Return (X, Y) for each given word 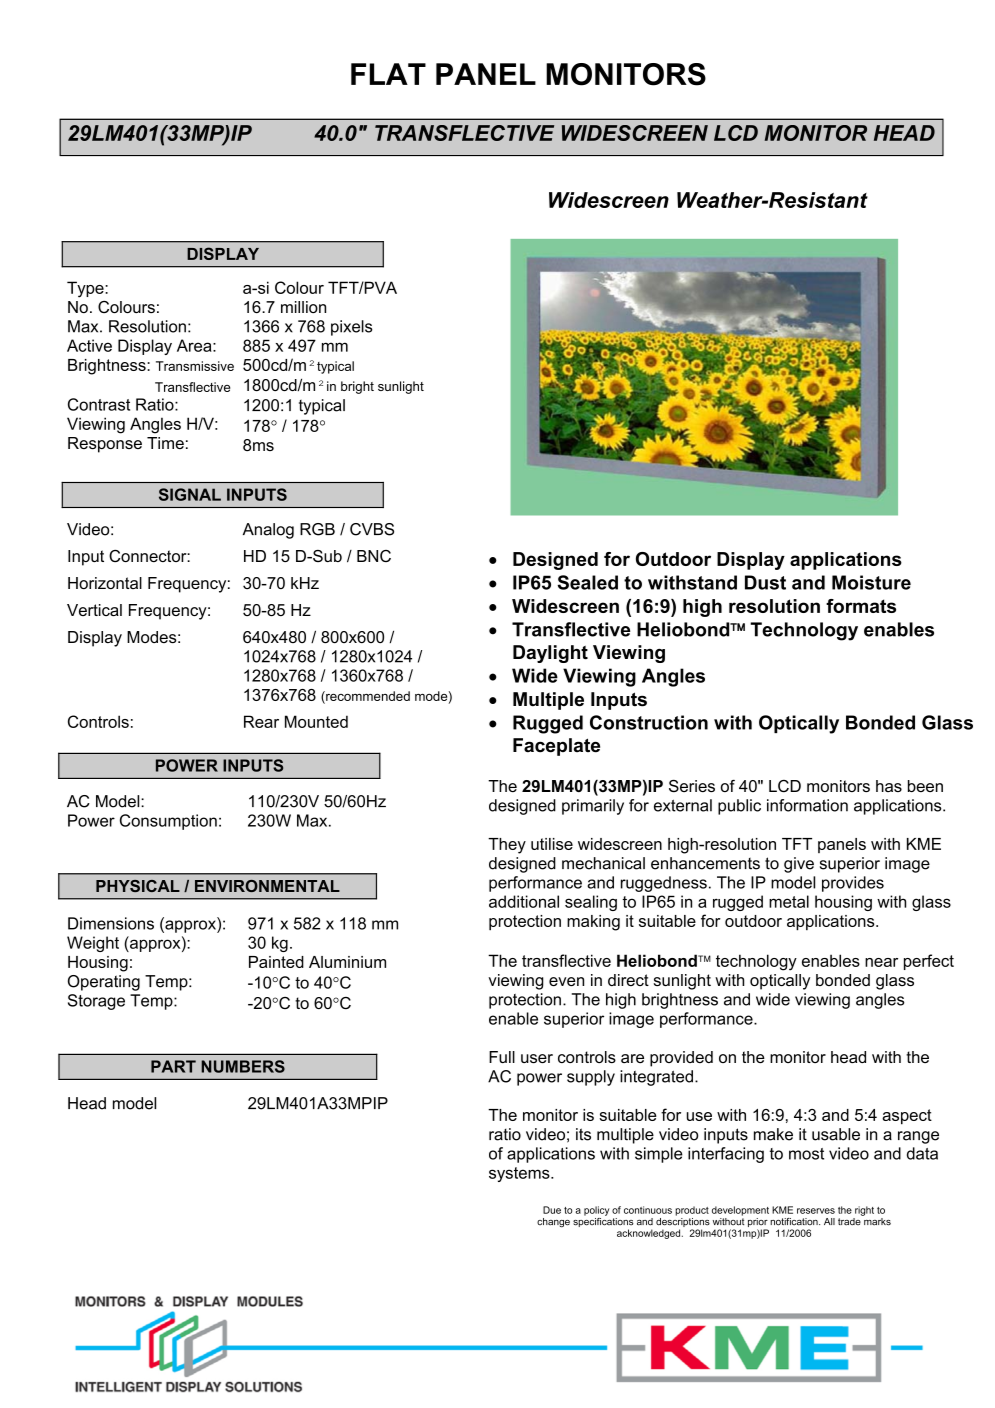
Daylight (550, 654)
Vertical (94, 610)
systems (520, 1174)
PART (173, 1066)
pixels (352, 328)
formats (861, 606)
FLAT (388, 74)
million (303, 307)
